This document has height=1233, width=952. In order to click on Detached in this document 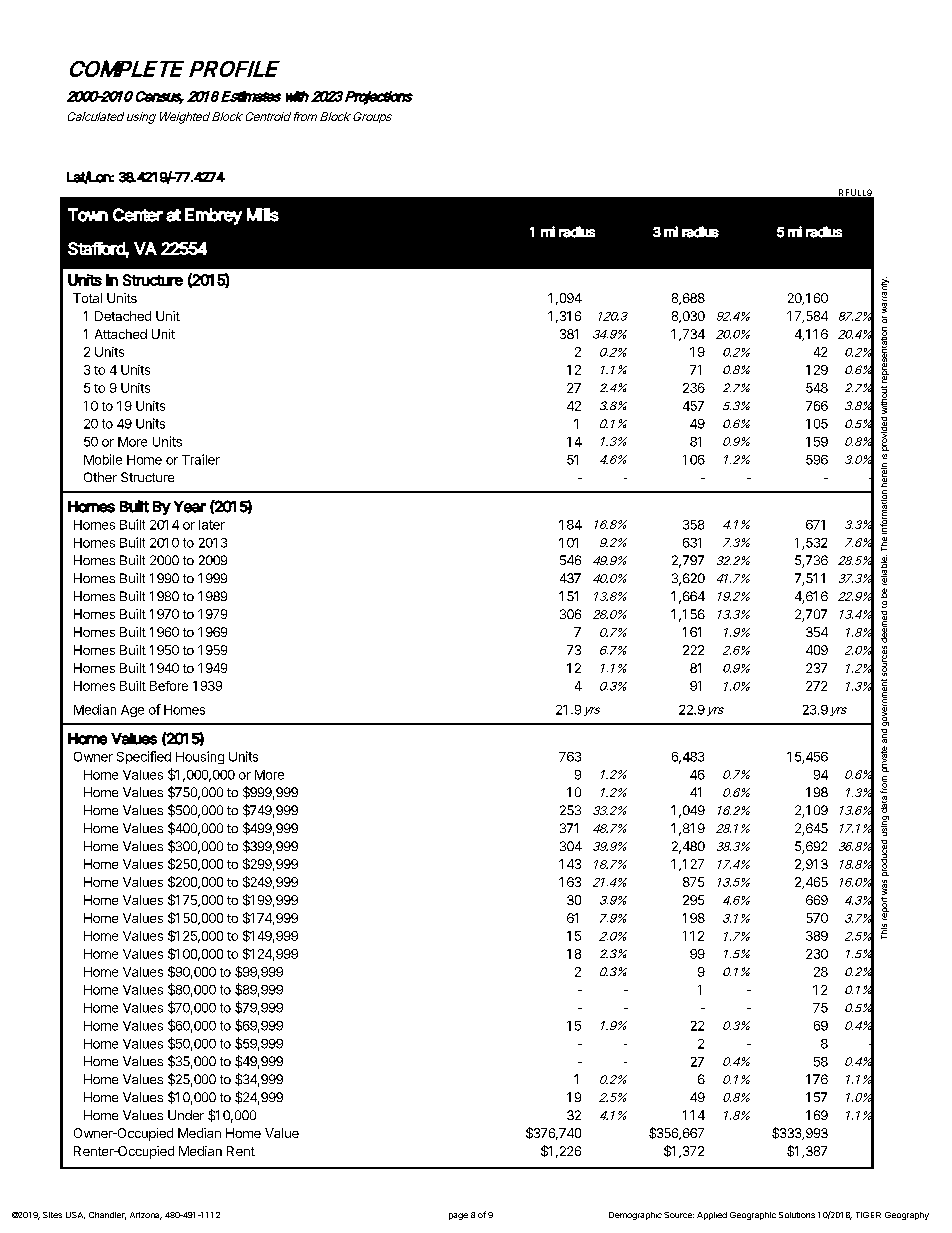, I will do `click(123, 316)`.
